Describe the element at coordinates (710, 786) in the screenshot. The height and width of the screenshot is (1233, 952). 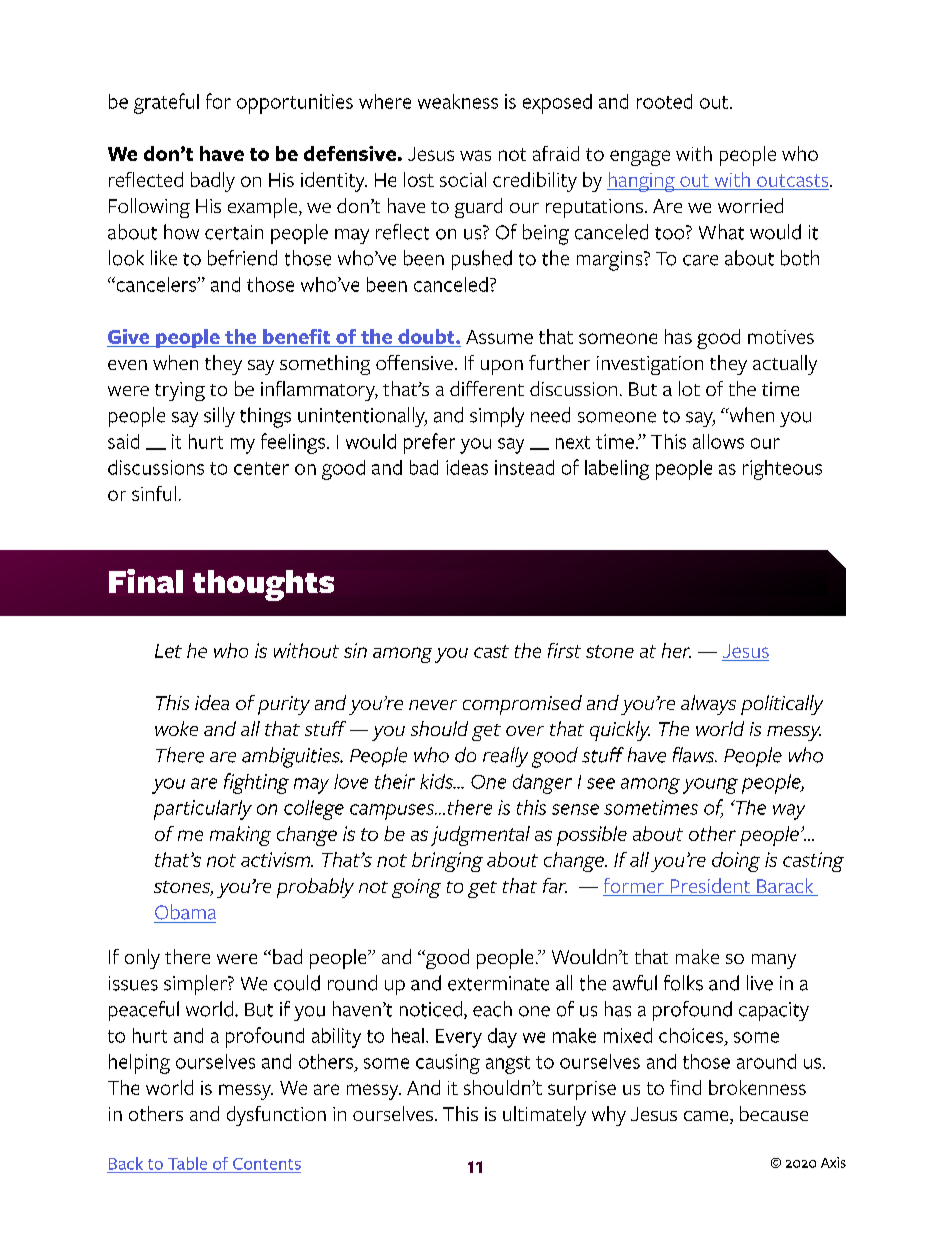
I see `young` at that location.
